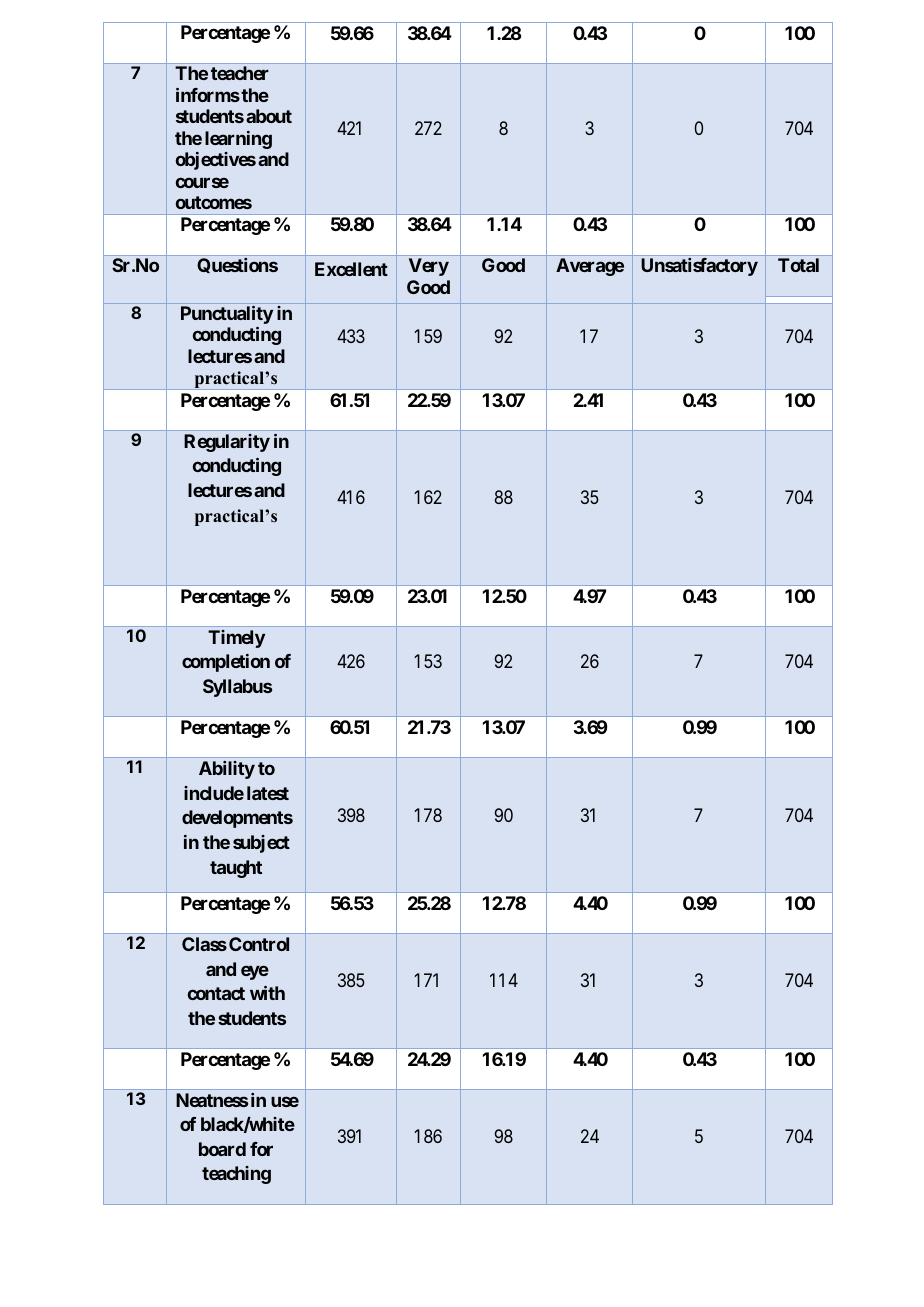 Image resolution: width=924 pixels, height=1307 pixels. What do you see at coordinates (269, 116) in the image?
I see `about` at bounding box center [269, 116].
